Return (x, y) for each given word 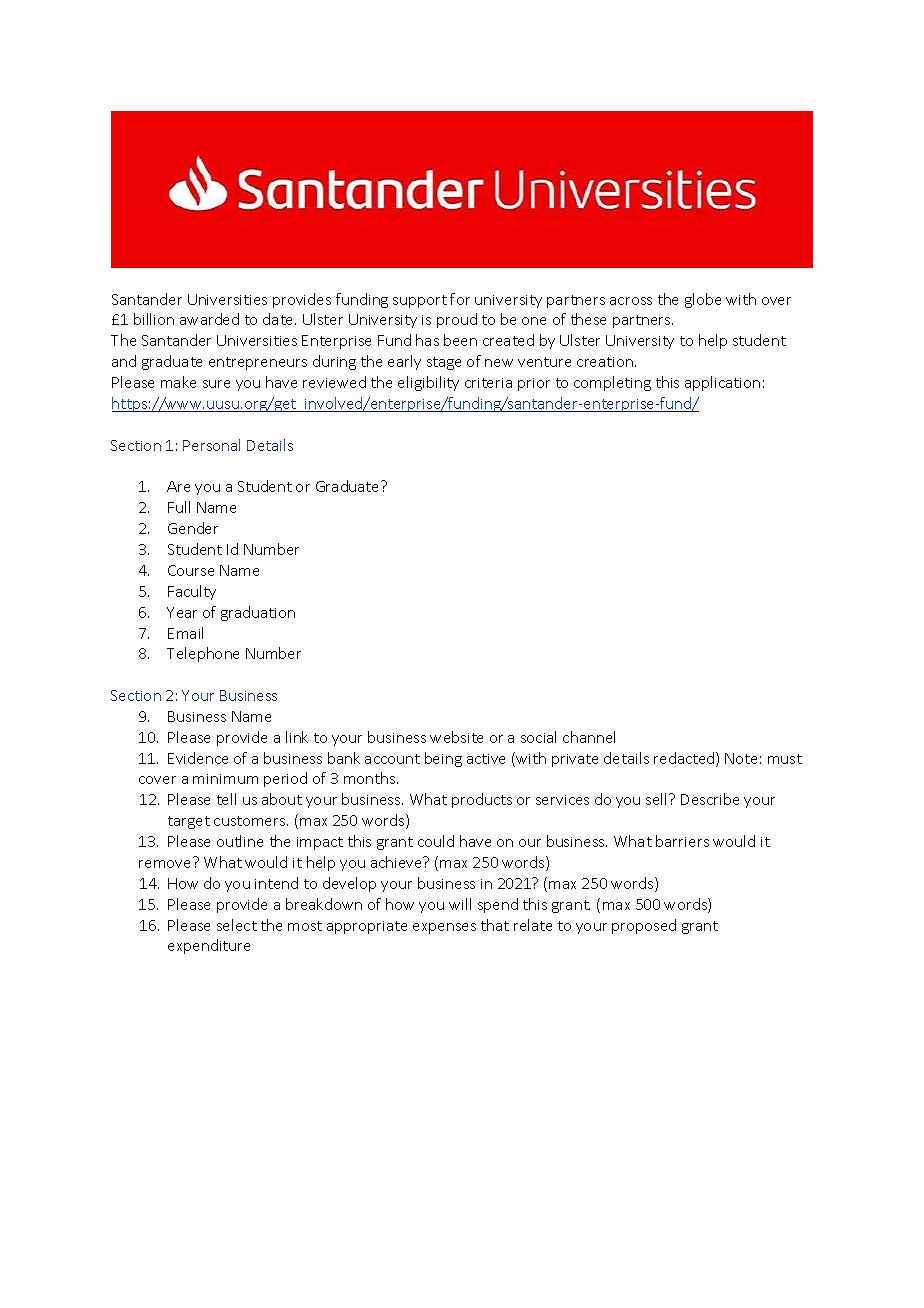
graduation (258, 613)
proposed (644, 926)
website (456, 737)
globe (703, 300)
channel (589, 737)
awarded (209, 319)
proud (457, 320)
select (237, 925)
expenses (444, 928)
